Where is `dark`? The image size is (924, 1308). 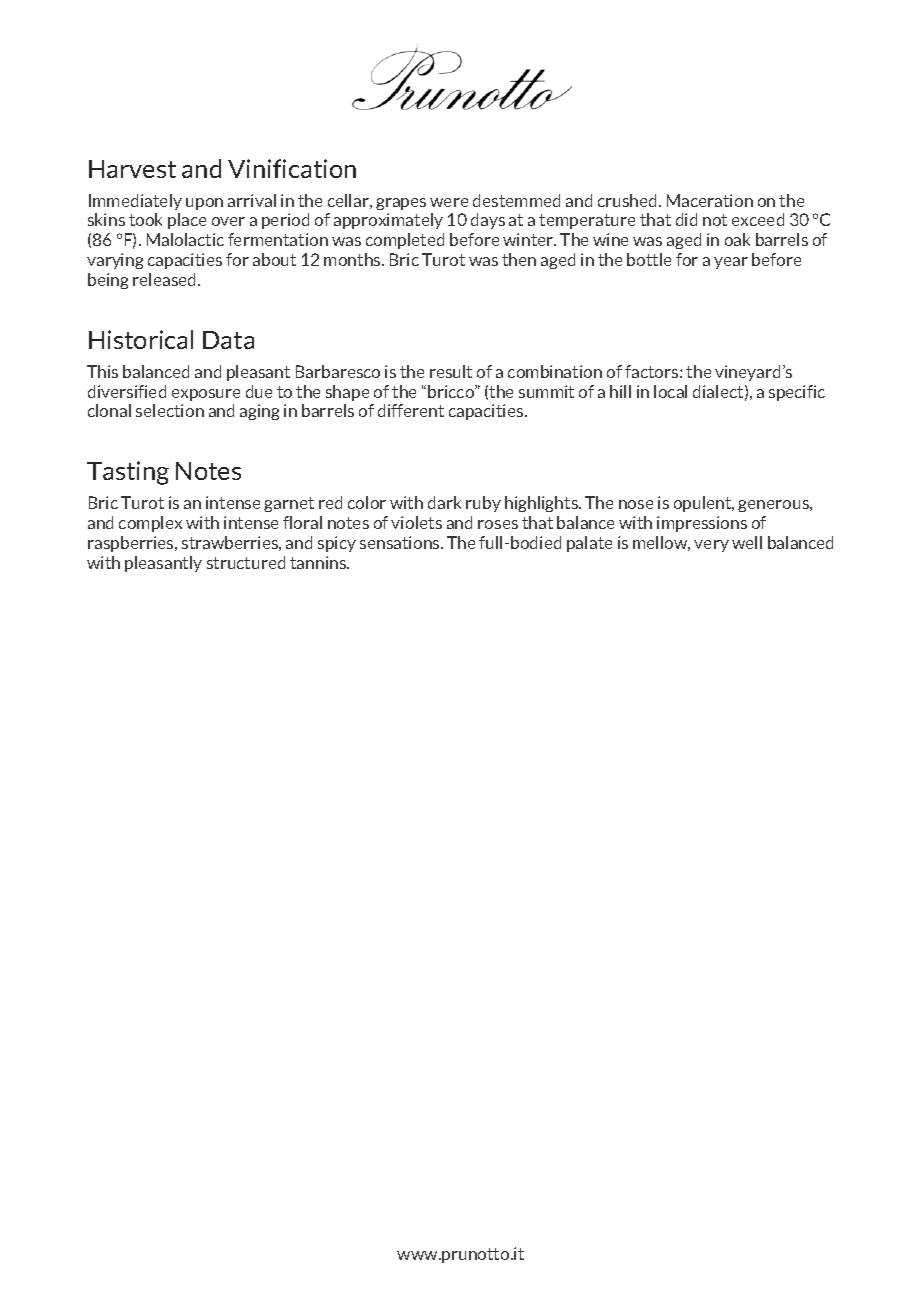 dark is located at coordinates (444, 502).
